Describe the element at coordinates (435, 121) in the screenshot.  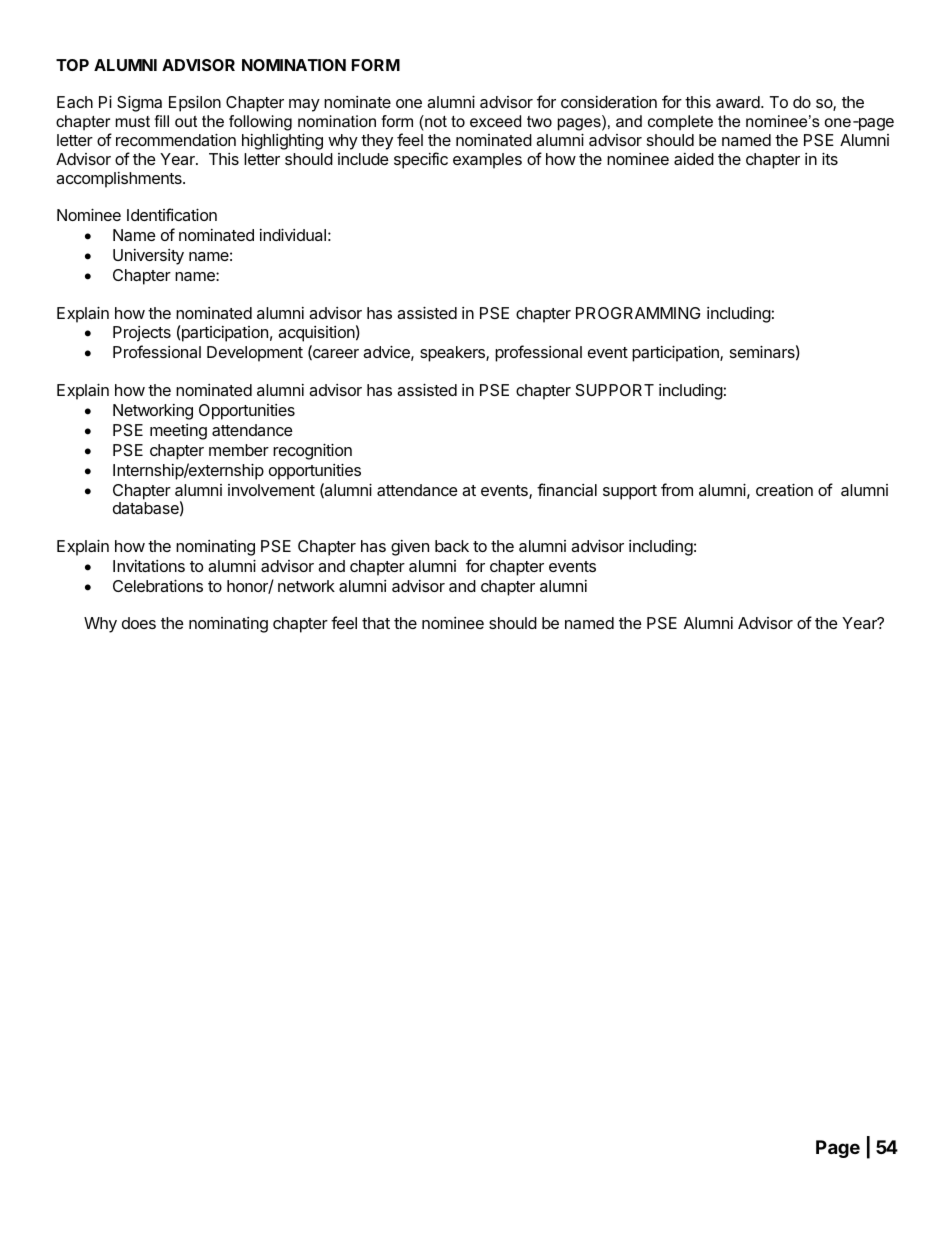
I see `not` at that location.
